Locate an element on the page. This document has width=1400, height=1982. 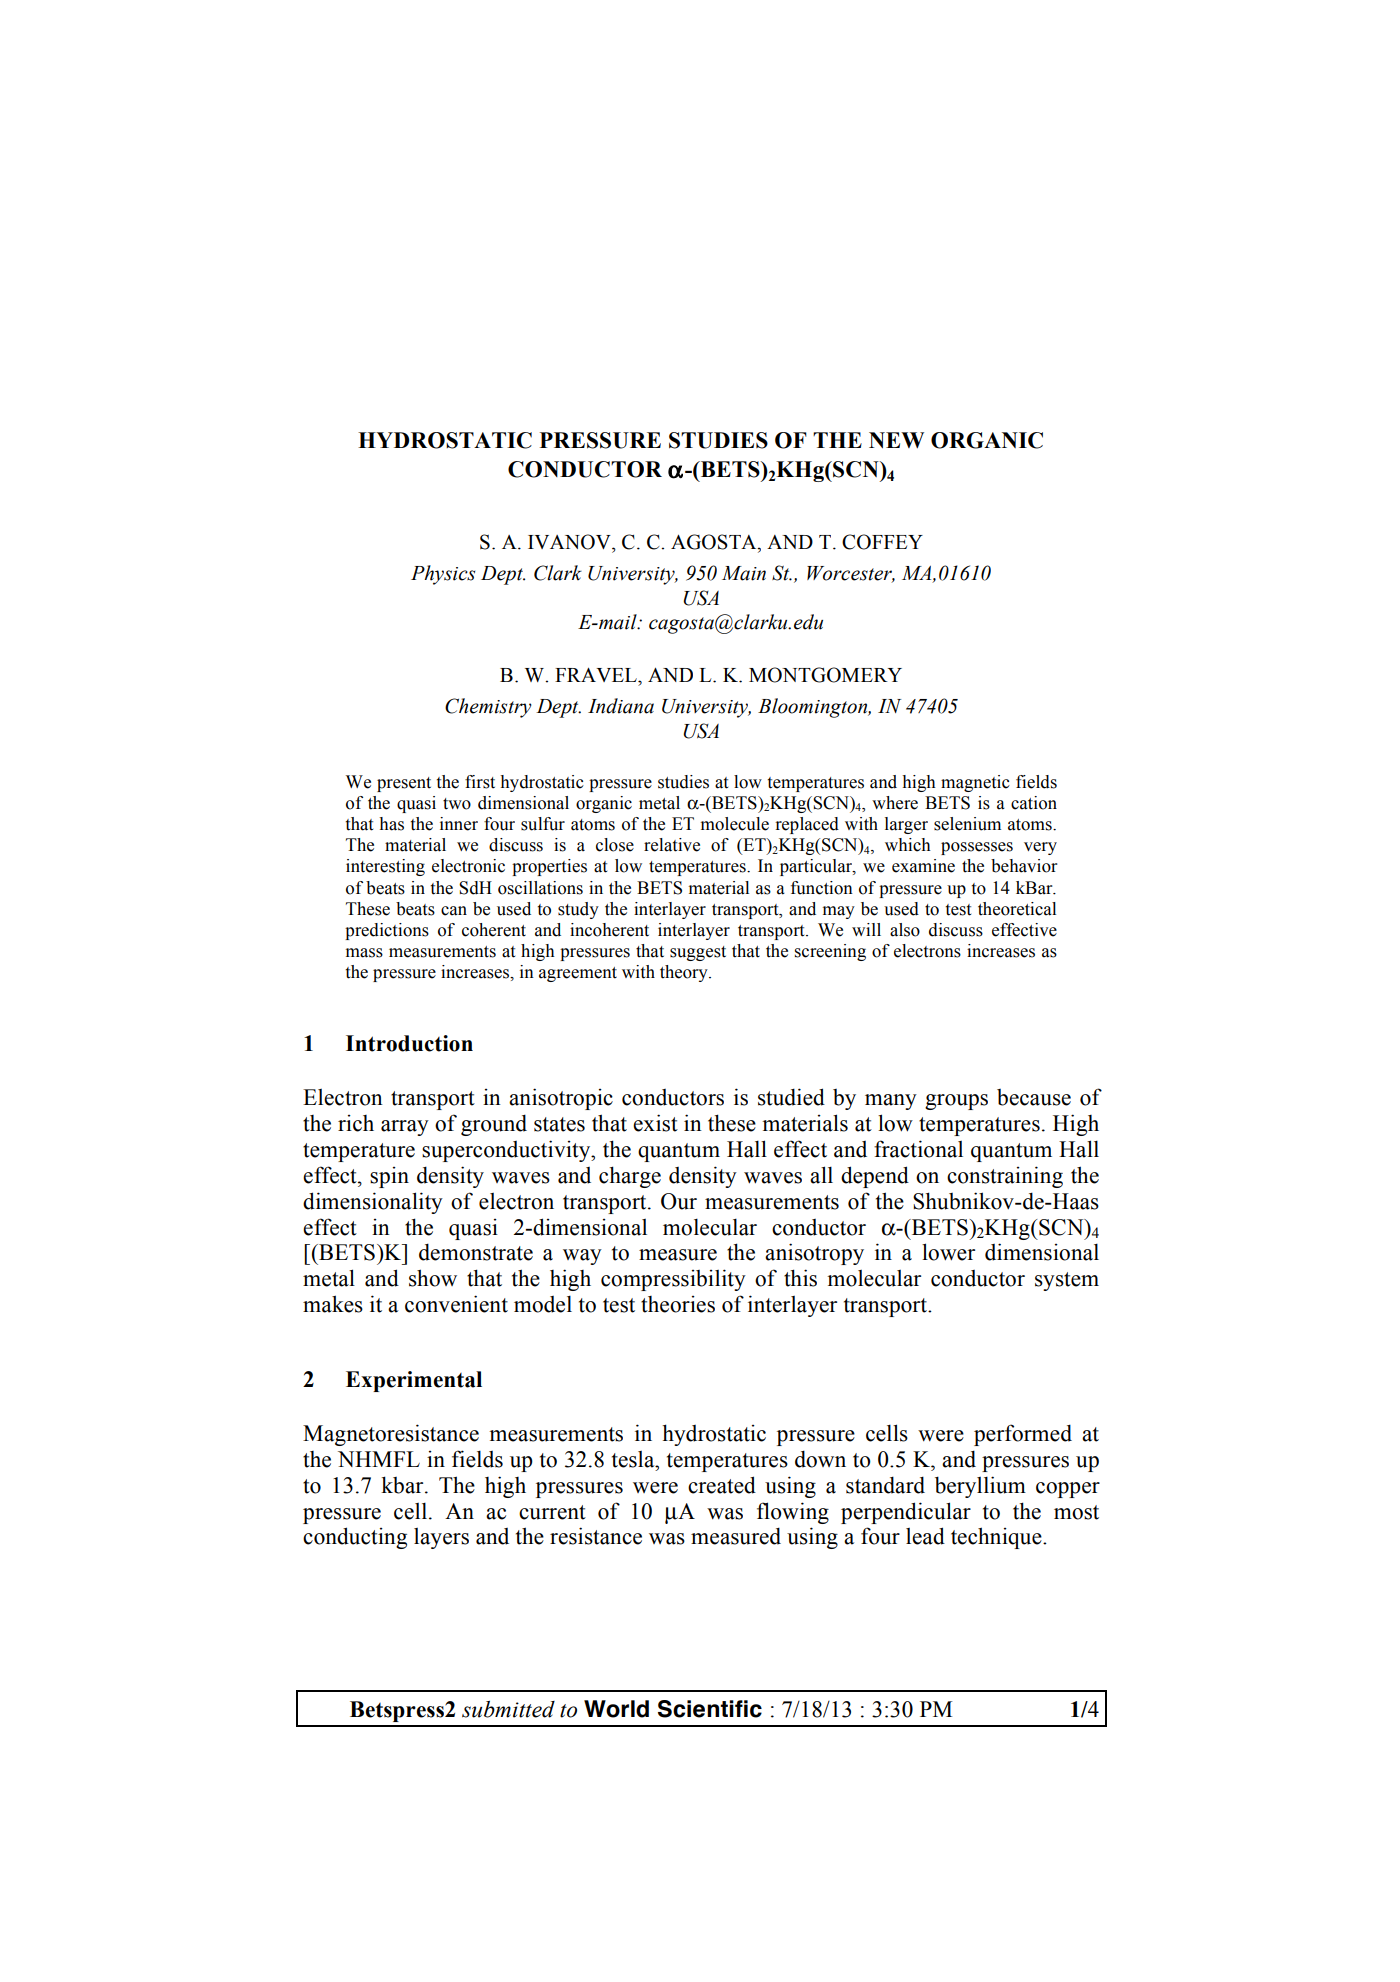
theoretical is located at coordinates (1017, 909).
